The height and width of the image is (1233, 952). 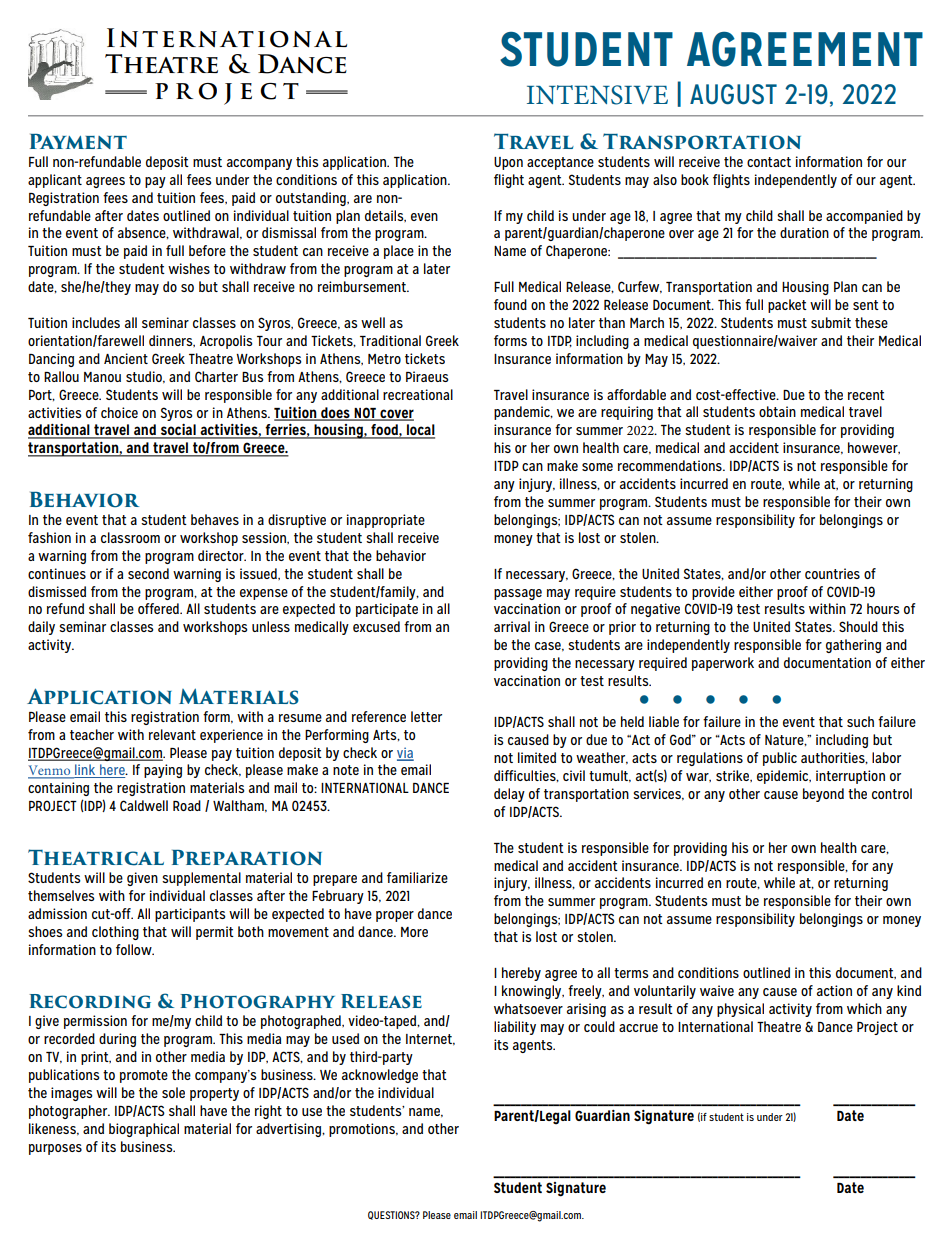 What do you see at coordinates (831, 322) in the image?
I see `submit` at bounding box center [831, 322].
